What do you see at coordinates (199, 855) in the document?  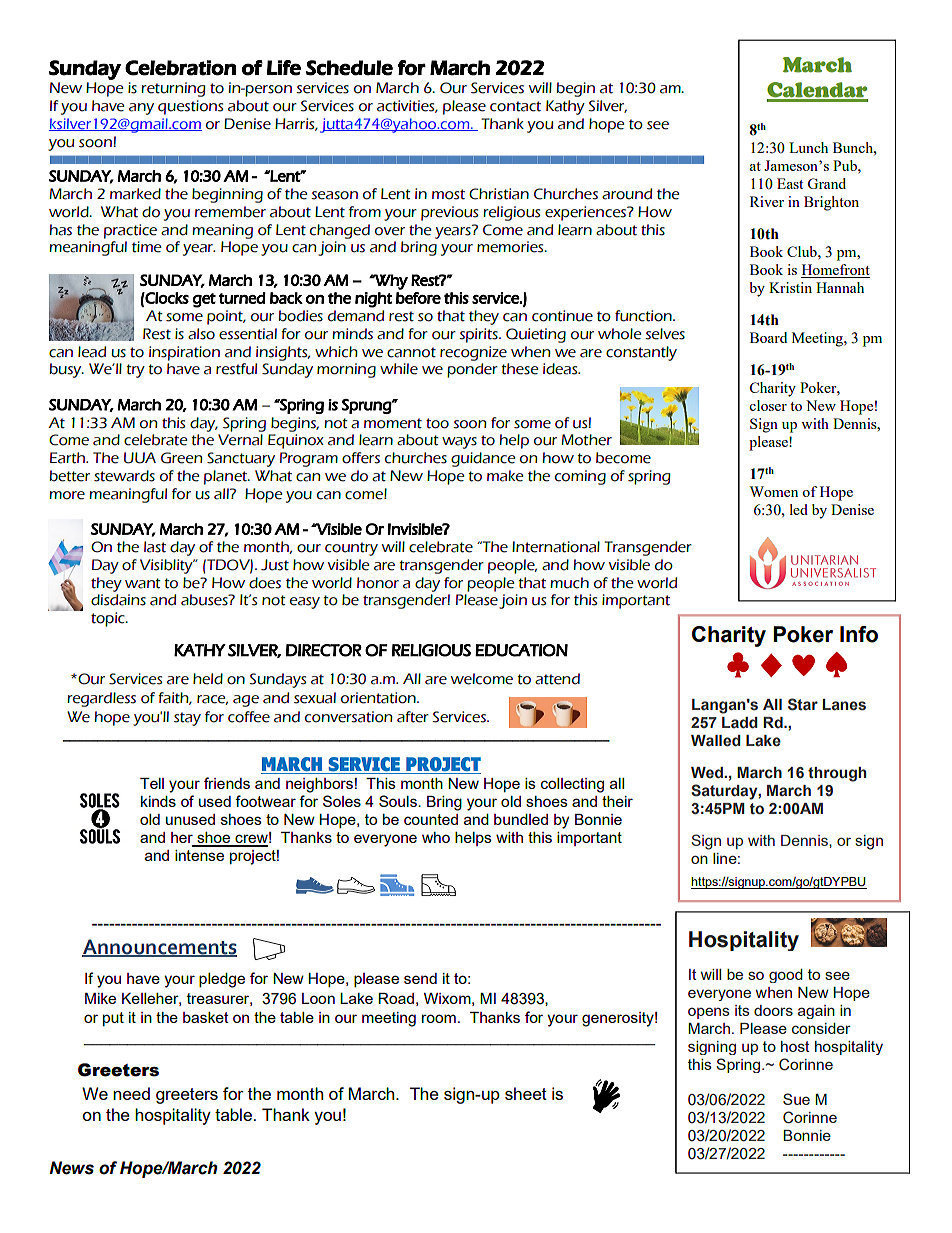 I see `intense` at bounding box center [199, 855].
